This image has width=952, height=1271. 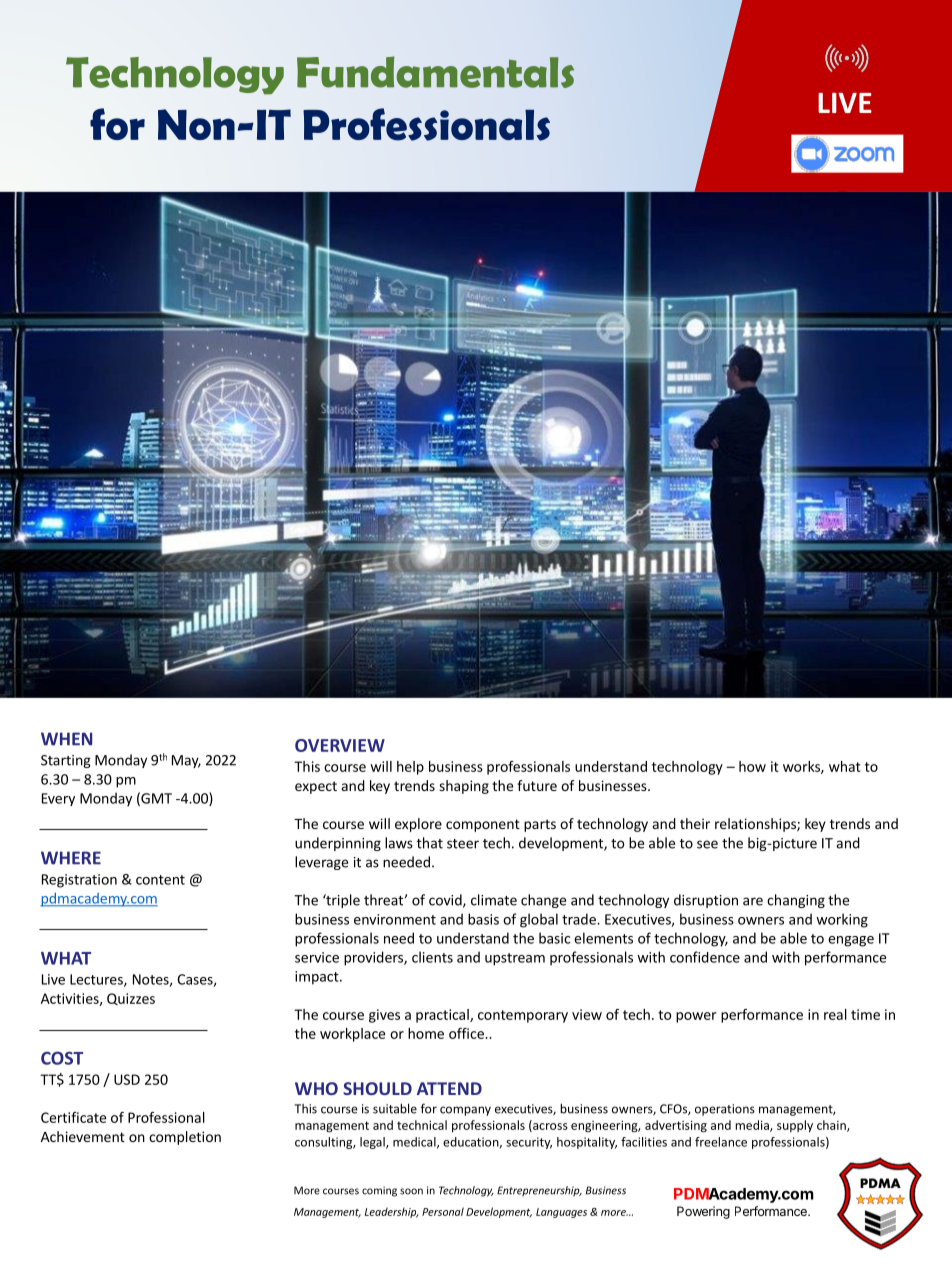 I want to click on shaping, so click(x=464, y=787).
